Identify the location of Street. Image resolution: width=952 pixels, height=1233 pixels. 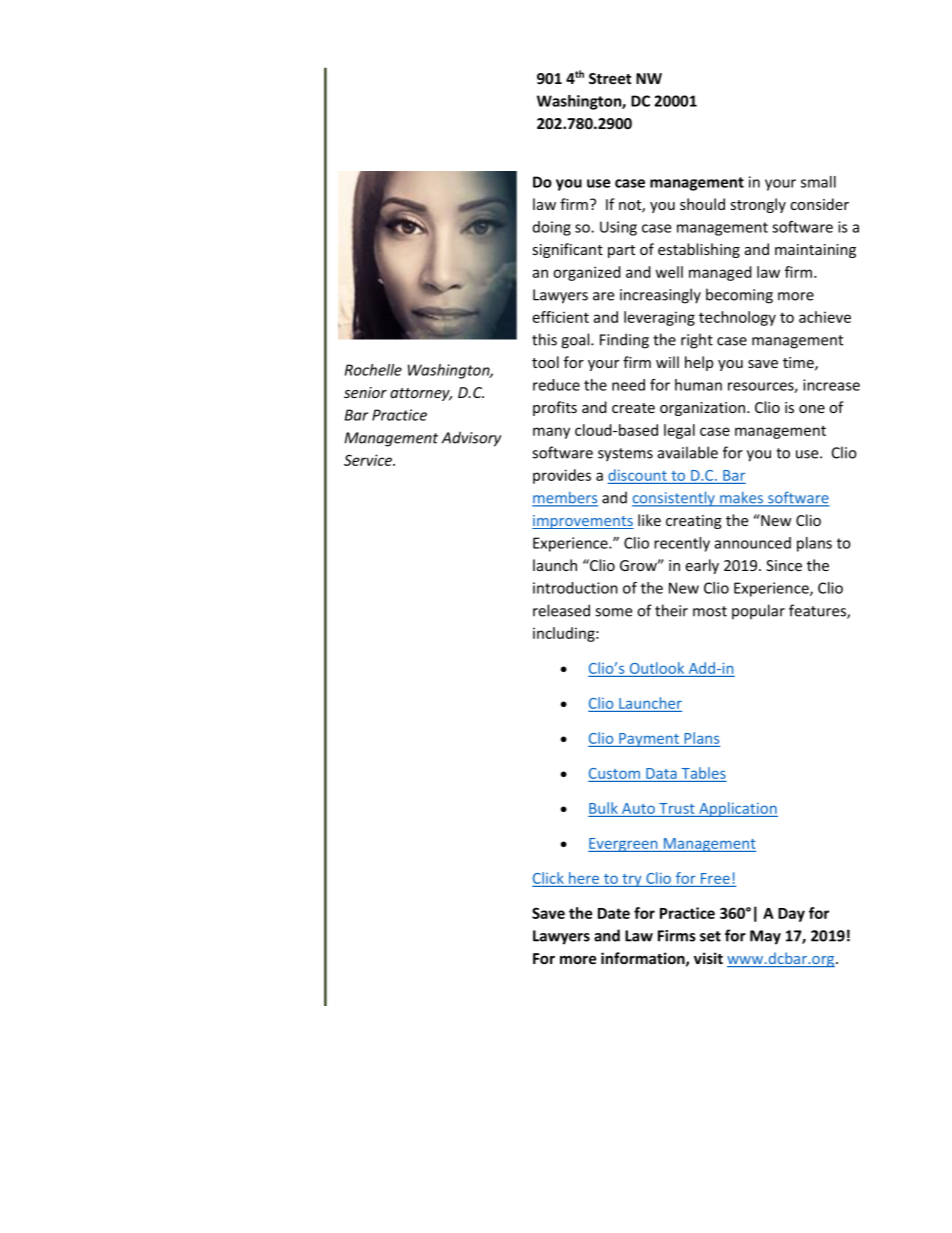
(610, 78).
